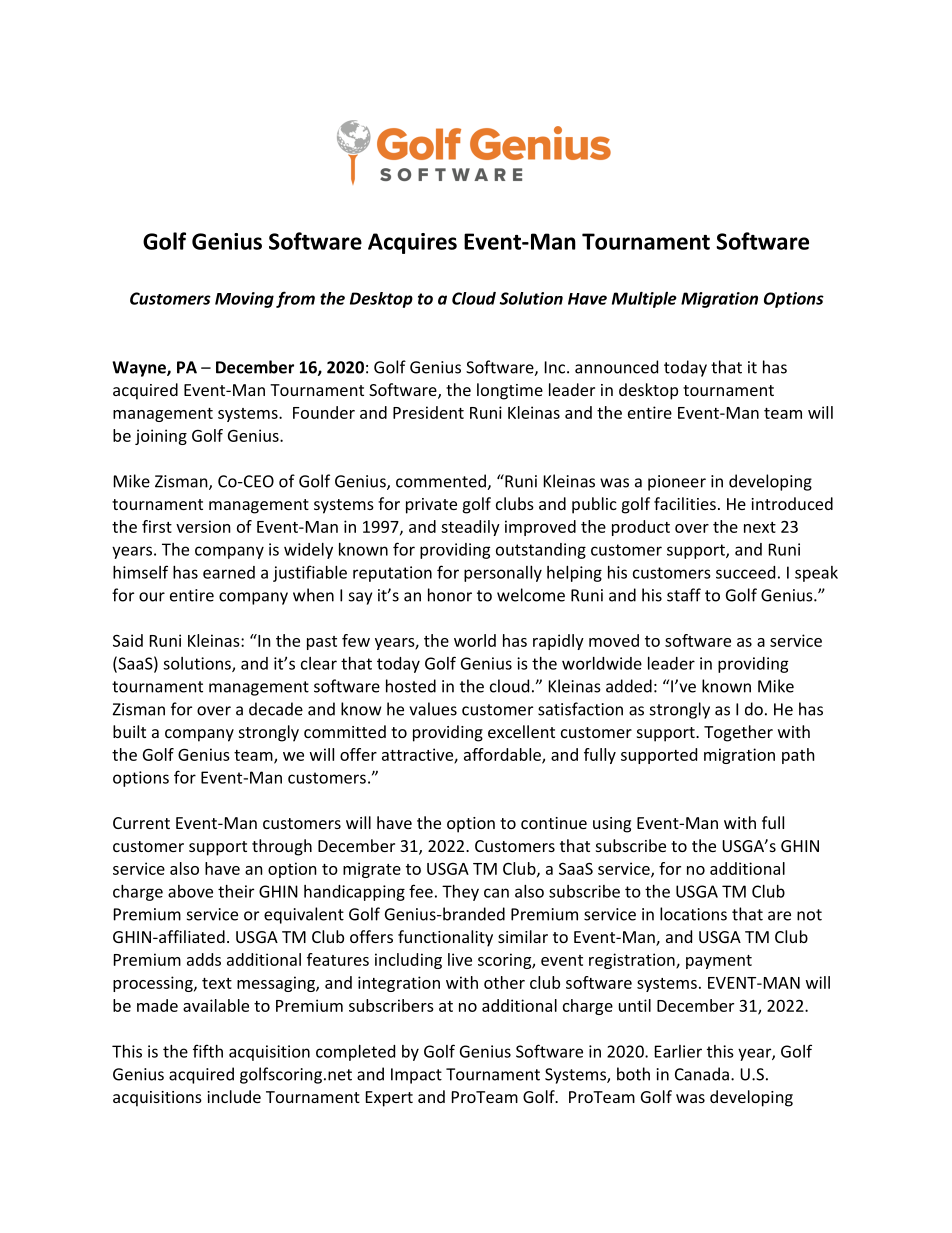 This document has width=952, height=1233. What do you see at coordinates (644, 300) in the document?
I see `Multiple` at bounding box center [644, 300].
